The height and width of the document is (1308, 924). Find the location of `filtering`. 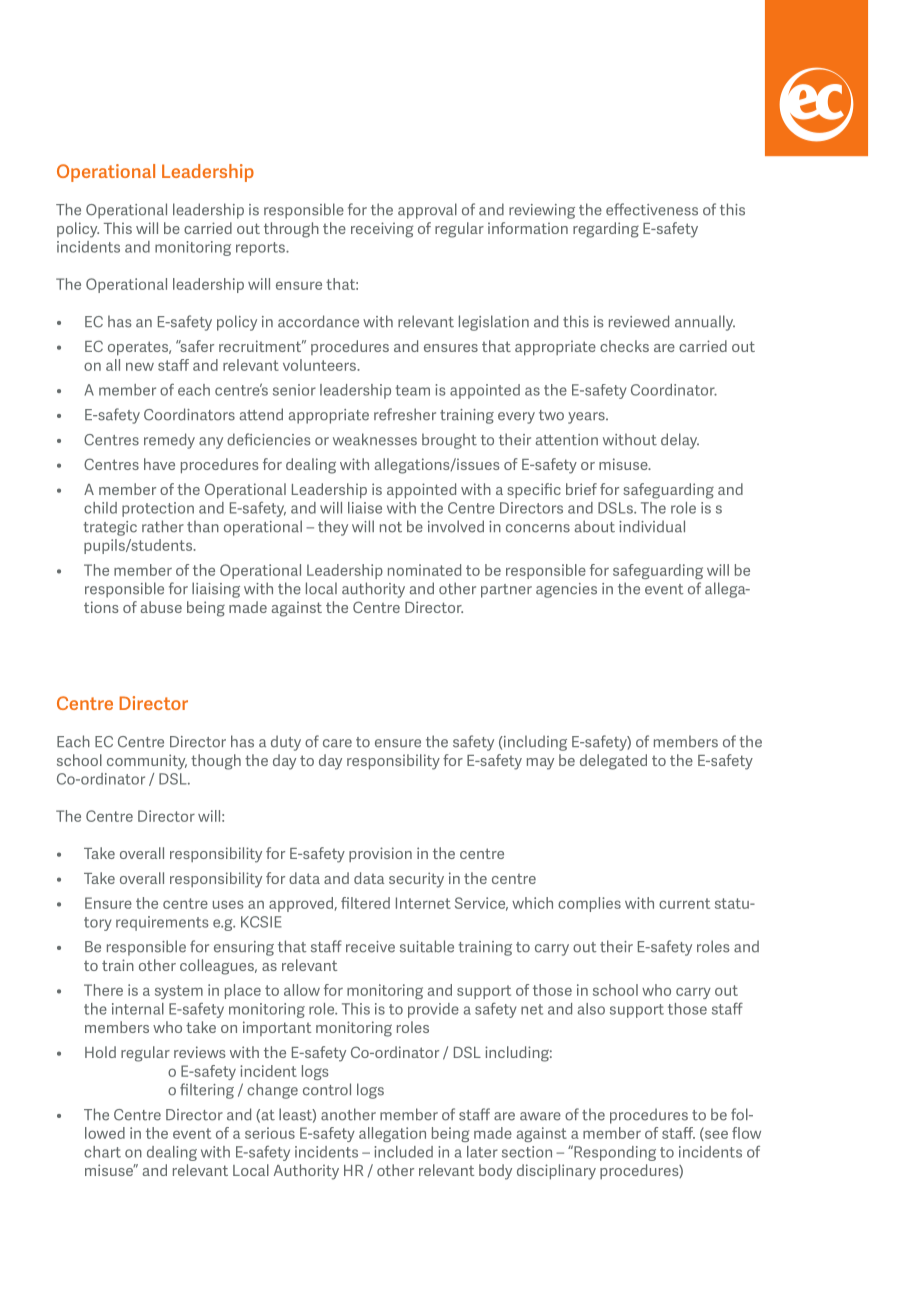

filtering is located at coordinates (207, 1091).
